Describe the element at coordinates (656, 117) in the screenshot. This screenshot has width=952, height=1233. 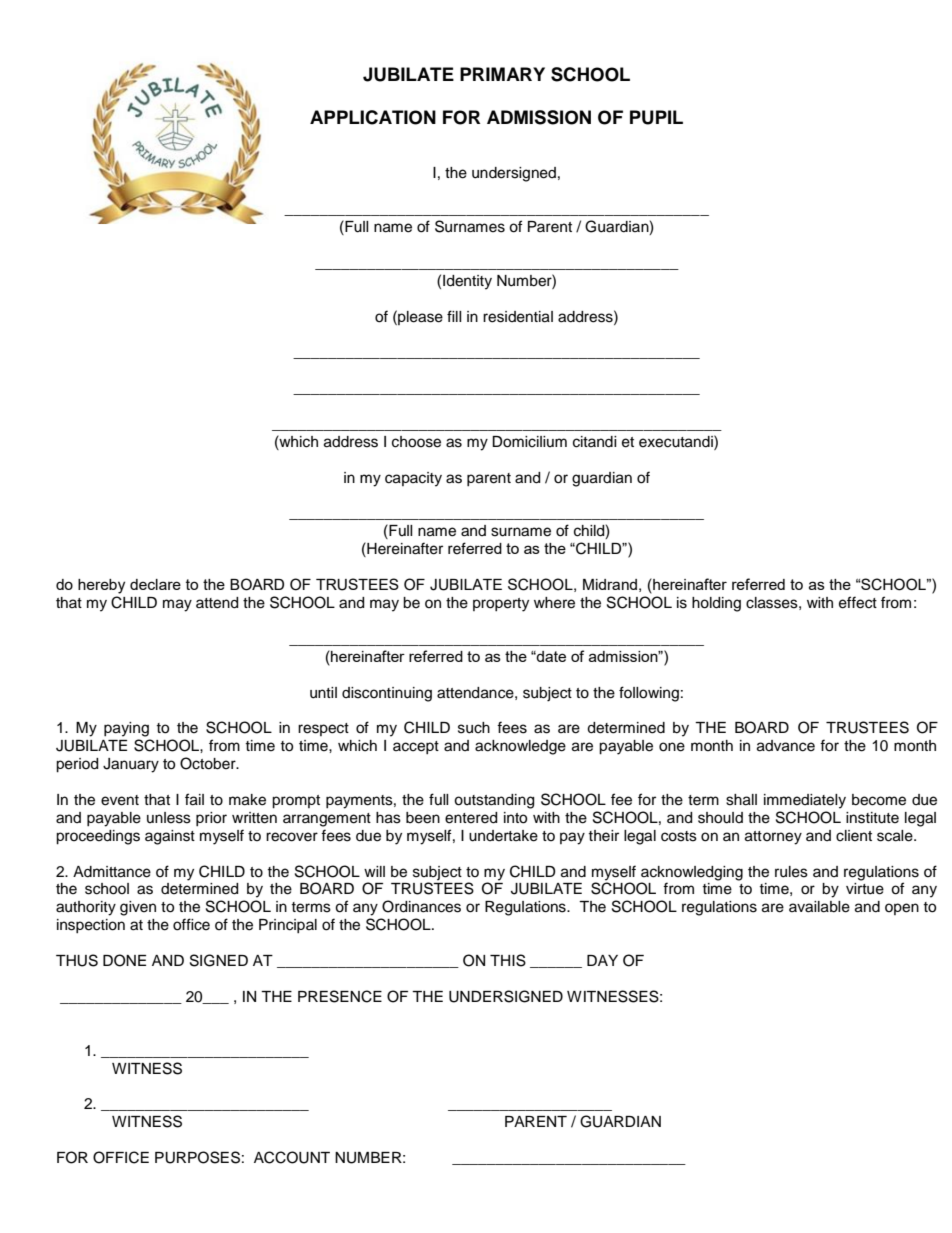
I see `PUPIL` at that location.
